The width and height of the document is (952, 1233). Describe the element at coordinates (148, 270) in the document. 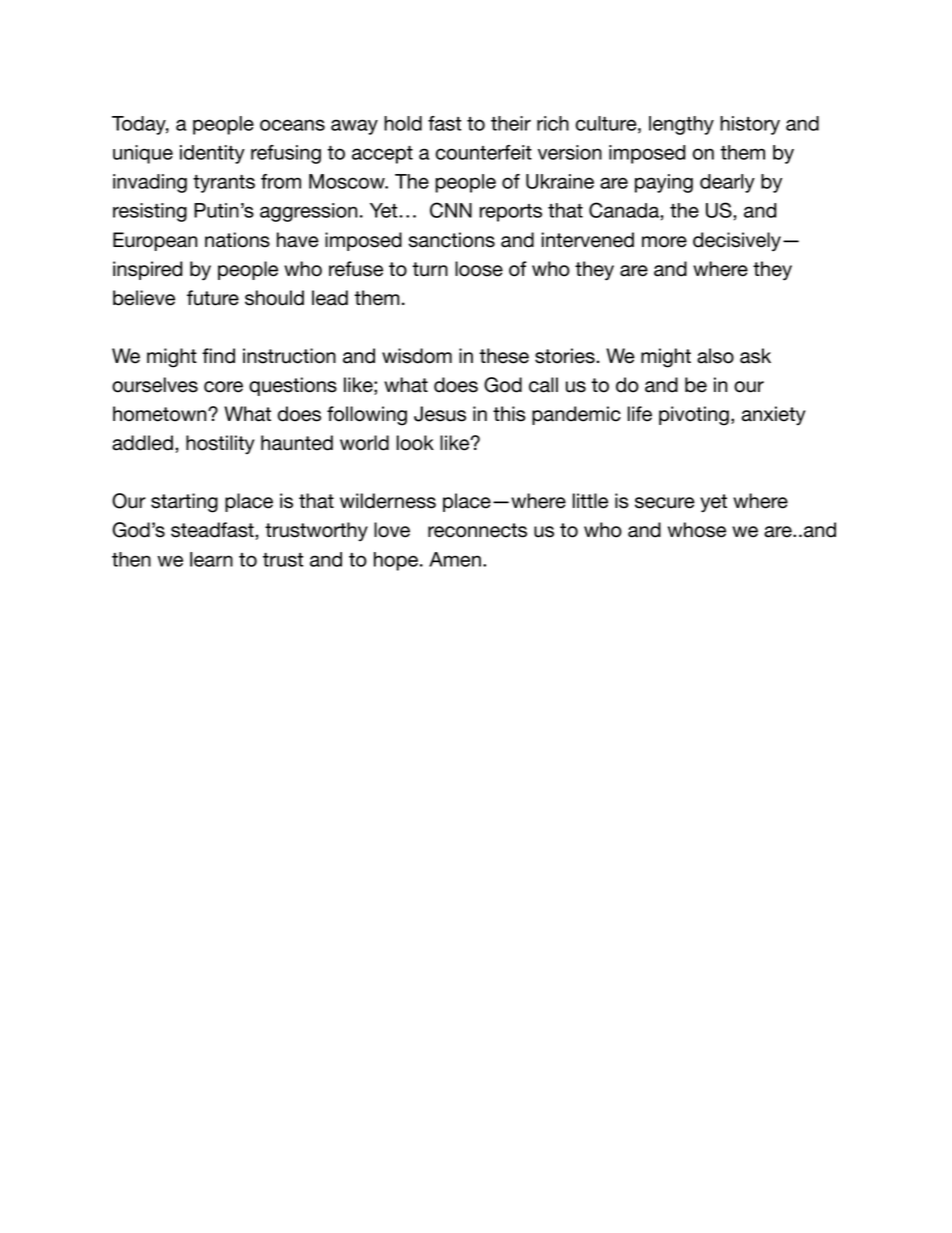

I see `inspired` at that location.
